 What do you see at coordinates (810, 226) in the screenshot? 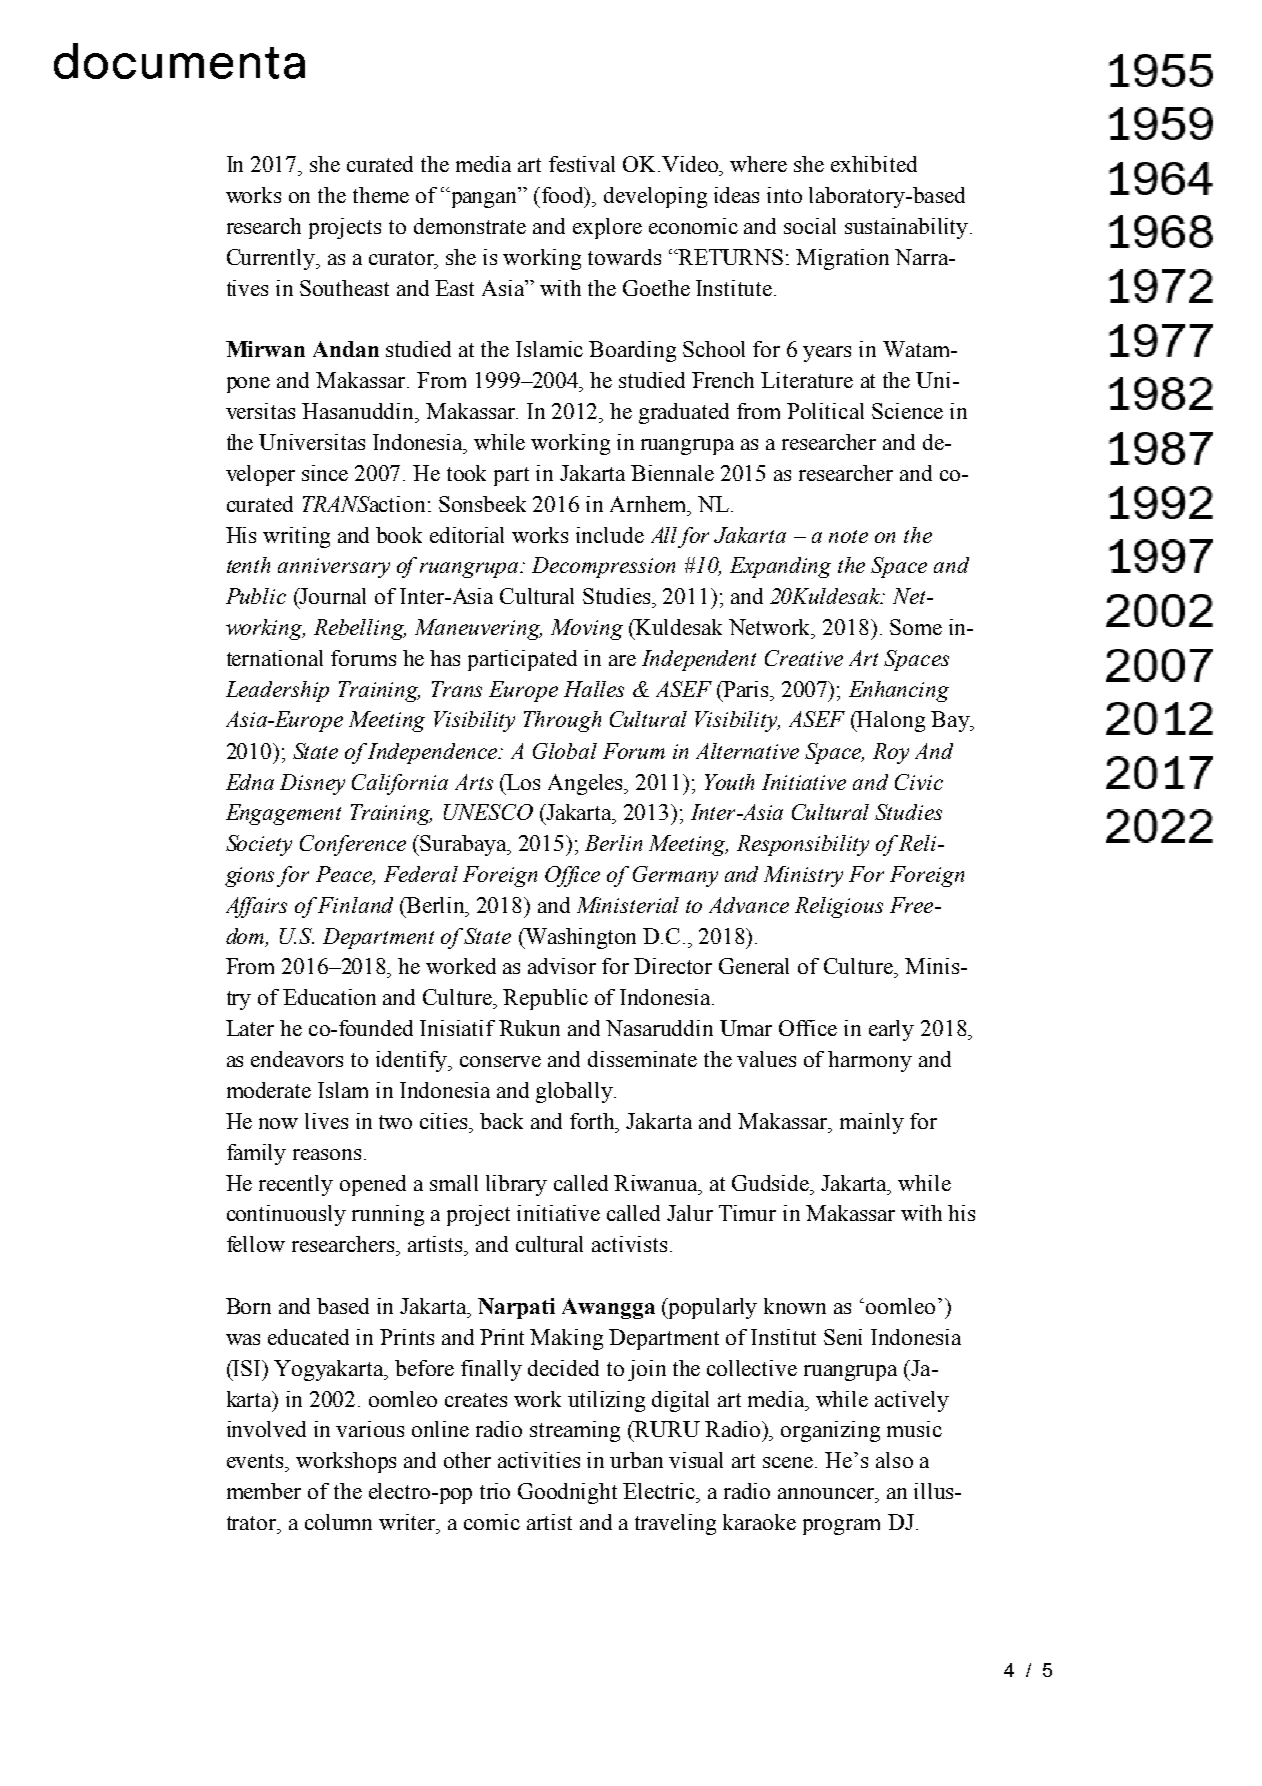
I see `social` at bounding box center [810, 226].
